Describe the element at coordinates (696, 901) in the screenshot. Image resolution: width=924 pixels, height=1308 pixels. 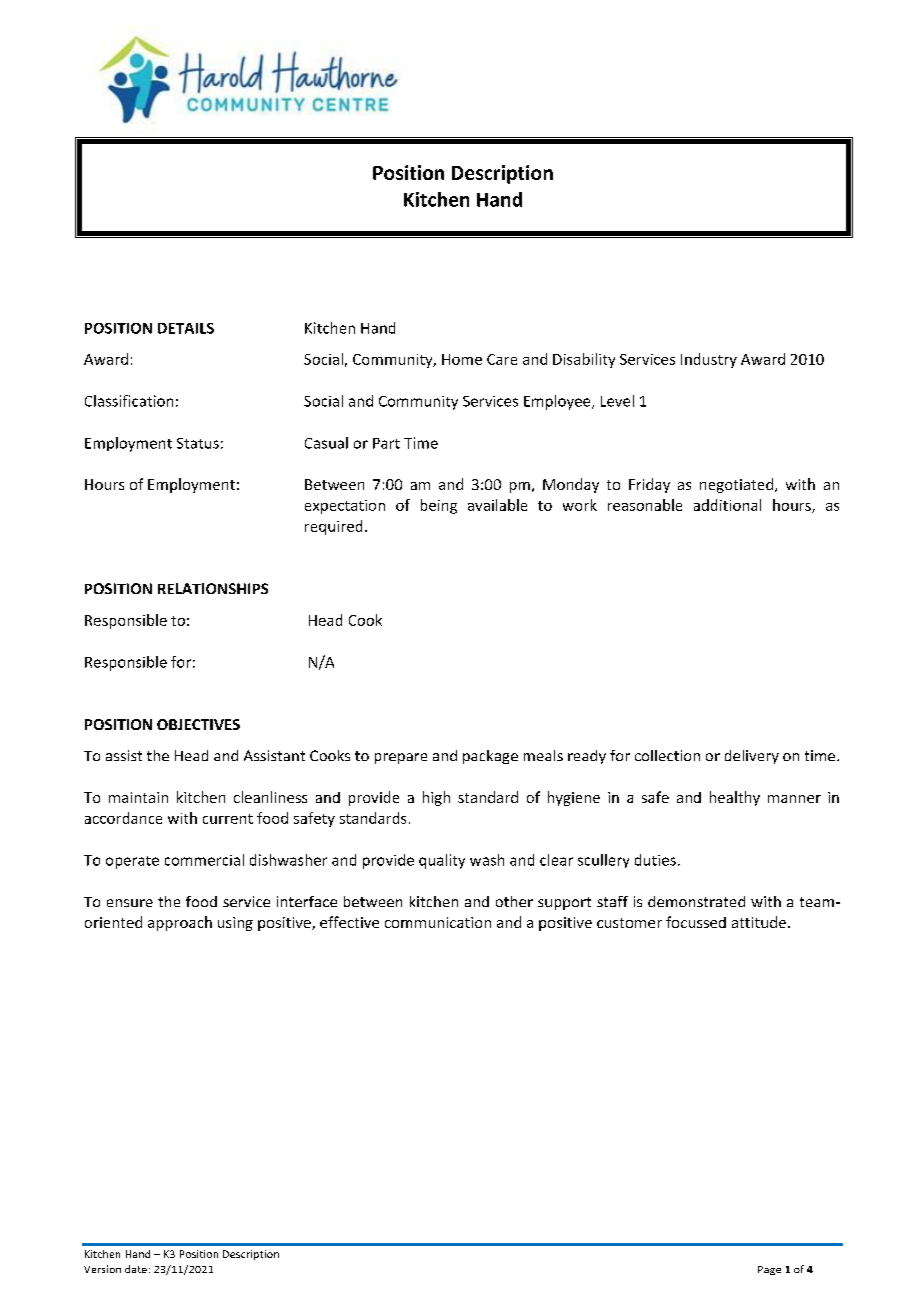
I see `demonstrated` at that location.
